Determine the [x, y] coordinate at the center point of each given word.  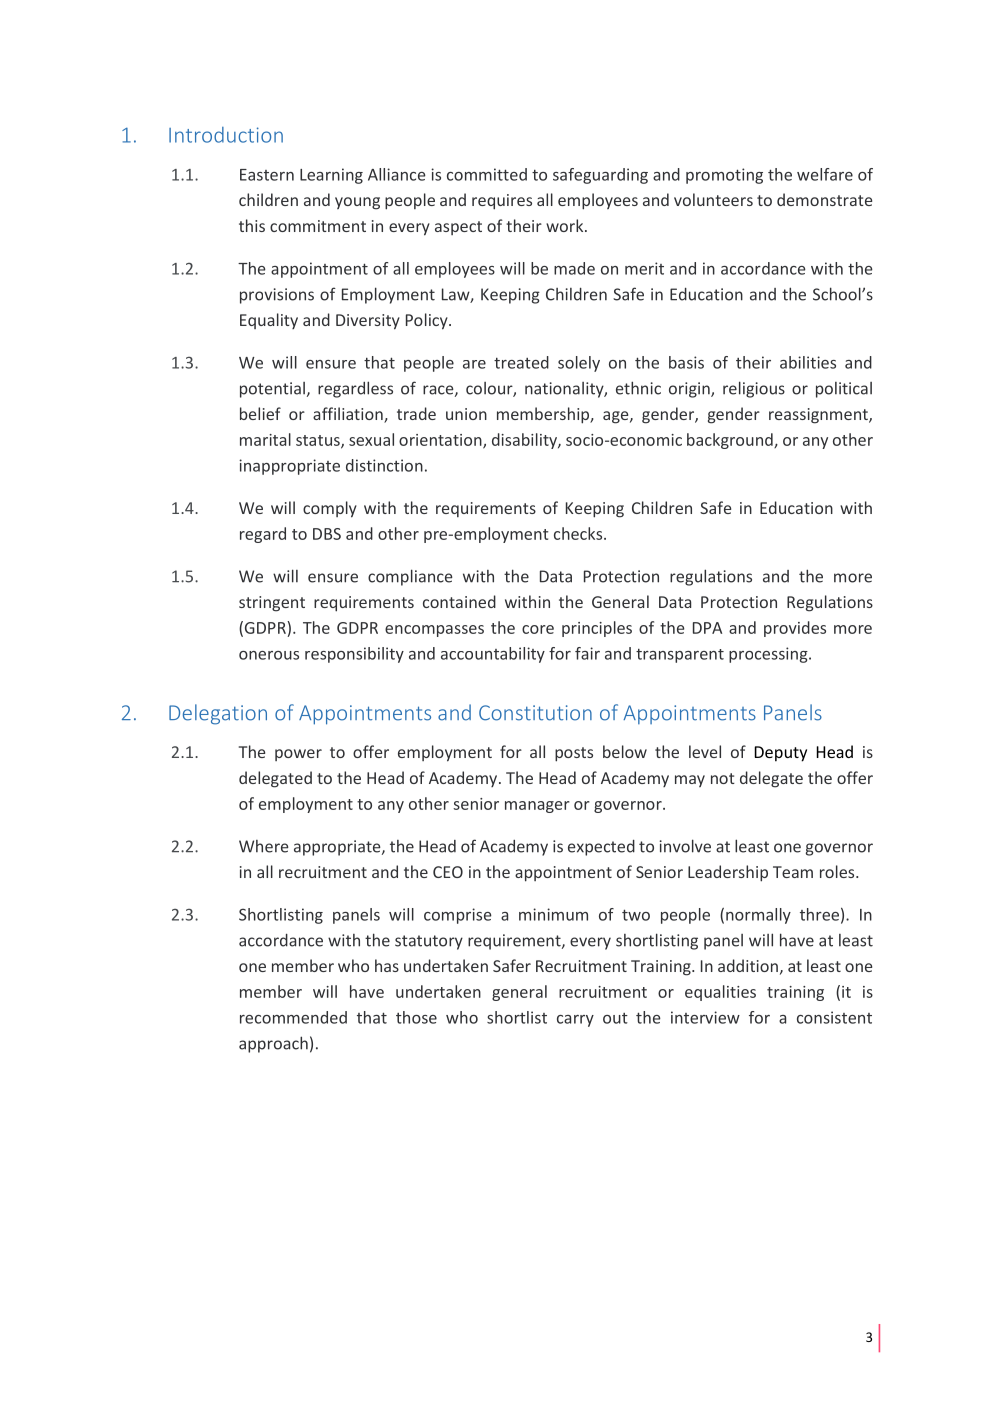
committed [487, 174]
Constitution [535, 713]
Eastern [267, 175]
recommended [293, 1017]
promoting [724, 176]
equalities [720, 993]
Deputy [780, 754]
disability [525, 441]
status [319, 441]
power [298, 755]
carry [575, 1021]
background [731, 441]
